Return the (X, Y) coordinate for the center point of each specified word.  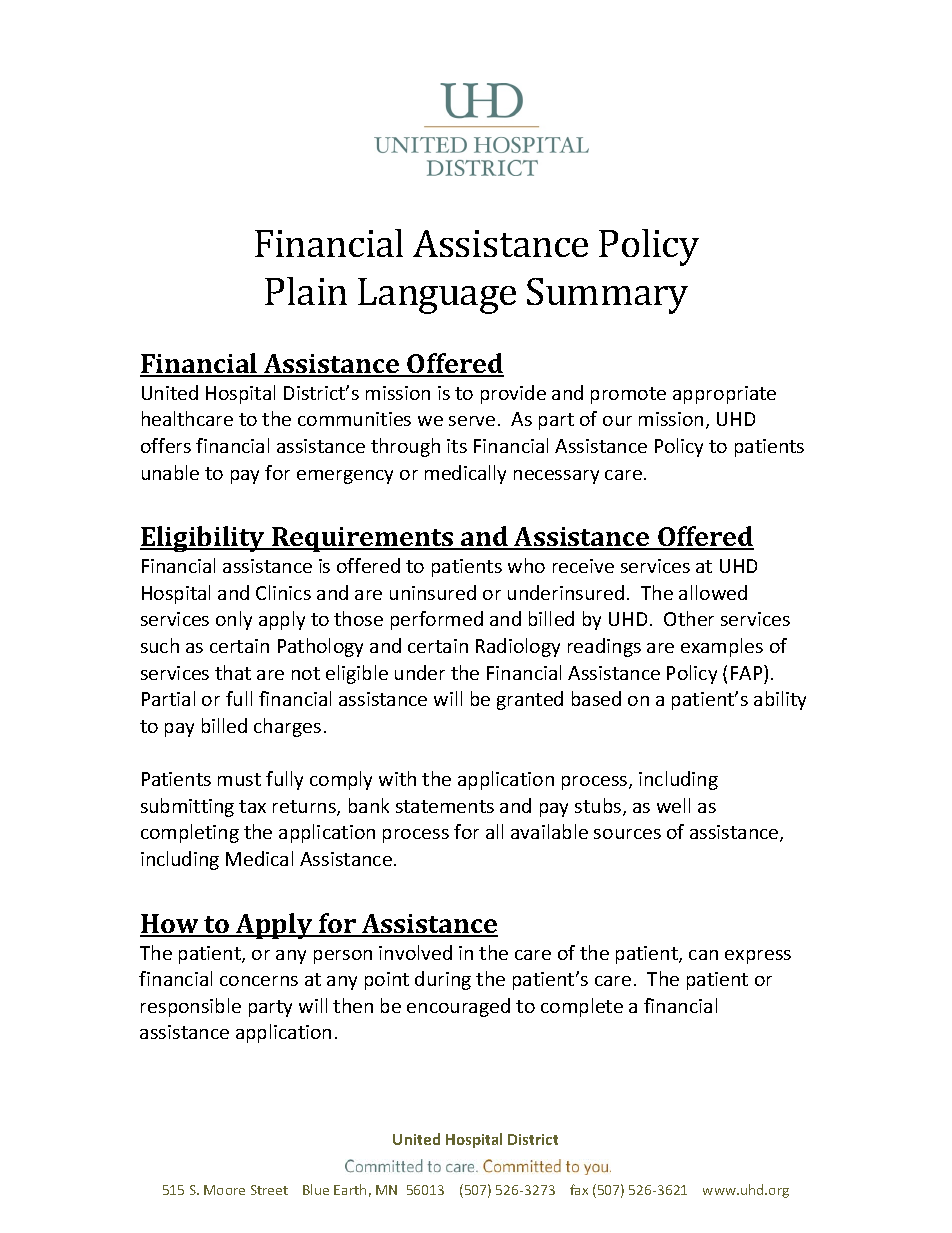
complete (582, 1007)
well (673, 805)
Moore (224, 1190)
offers (166, 445)
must (239, 779)
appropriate (724, 395)
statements (445, 806)
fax (579, 1189)
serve (472, 421)
